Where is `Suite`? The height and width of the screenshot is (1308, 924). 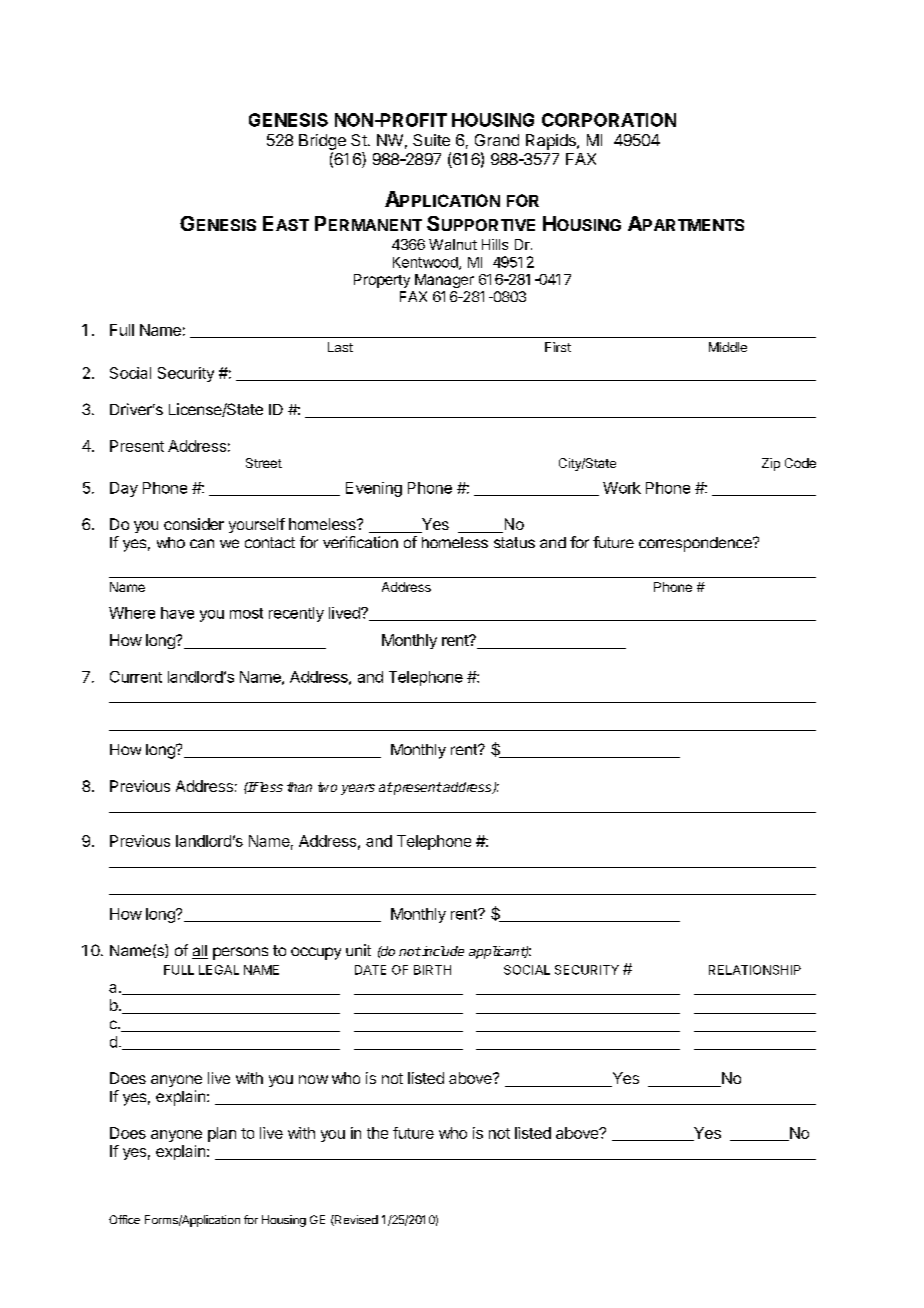 Suite is located at coordinates (431, 140).
